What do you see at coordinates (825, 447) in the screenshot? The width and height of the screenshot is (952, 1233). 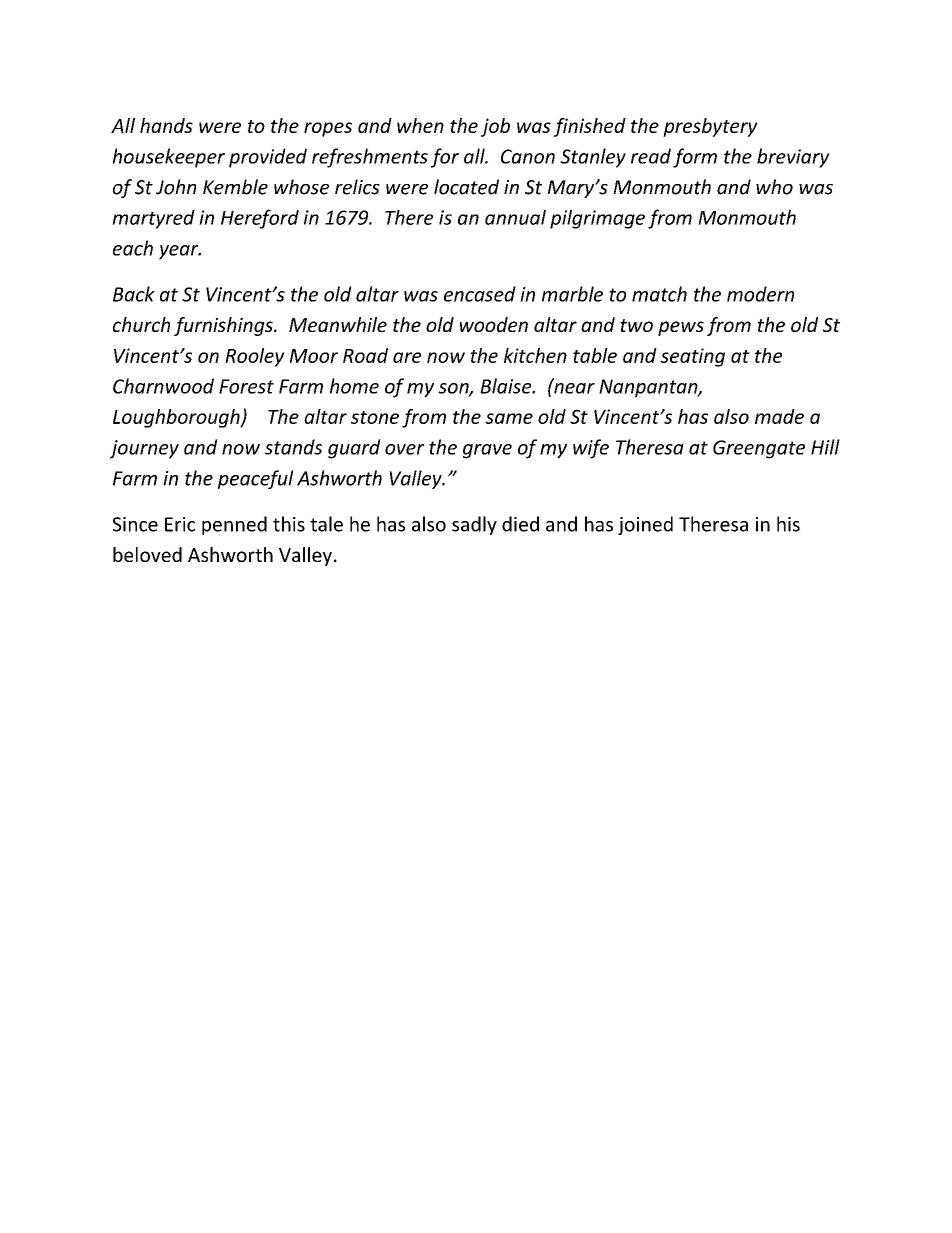 I see `Hill` at bounding box center [825, 447].
